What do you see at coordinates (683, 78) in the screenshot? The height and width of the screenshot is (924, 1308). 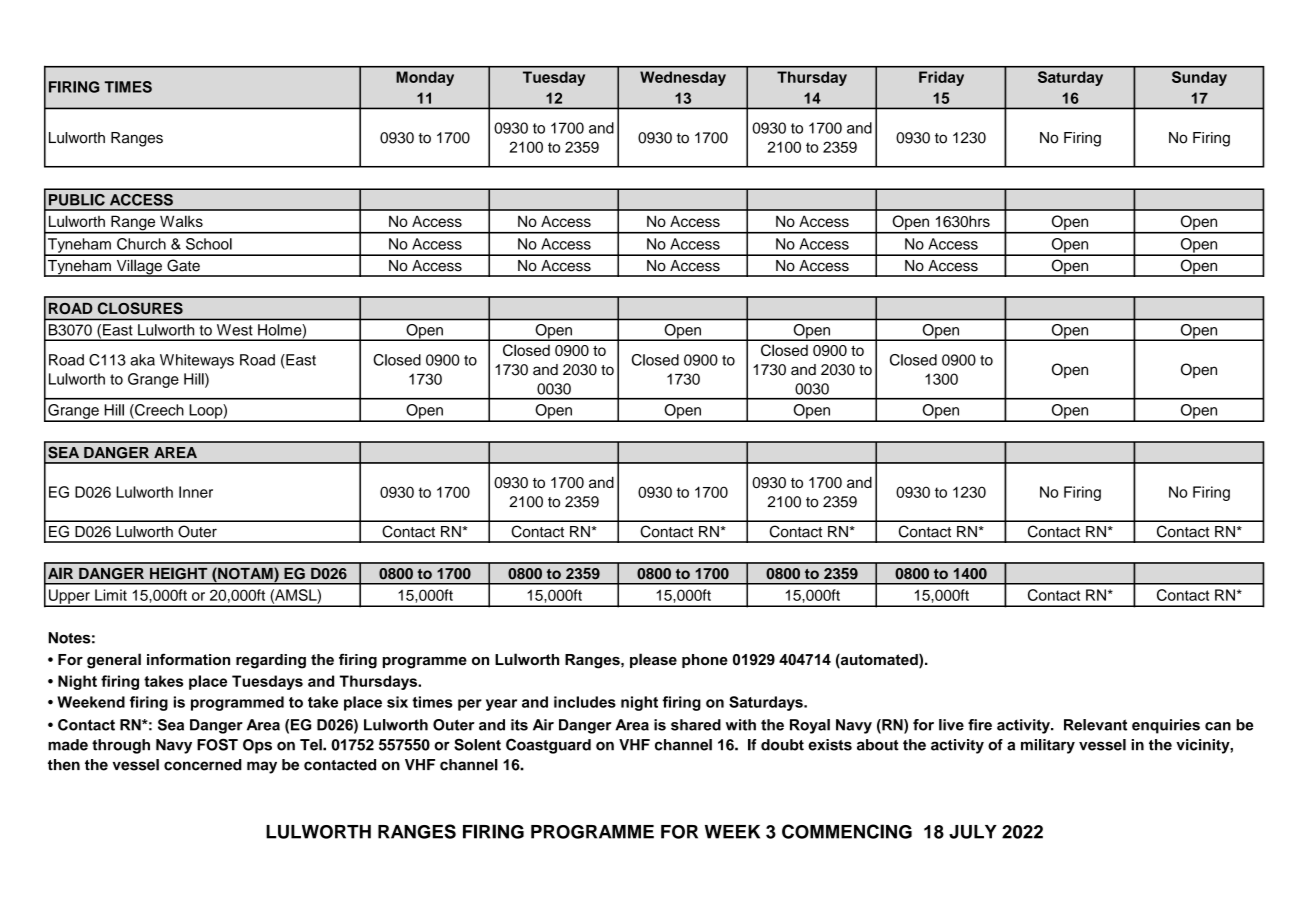 I see `Wednesday` at bounding box center [683, 78].
